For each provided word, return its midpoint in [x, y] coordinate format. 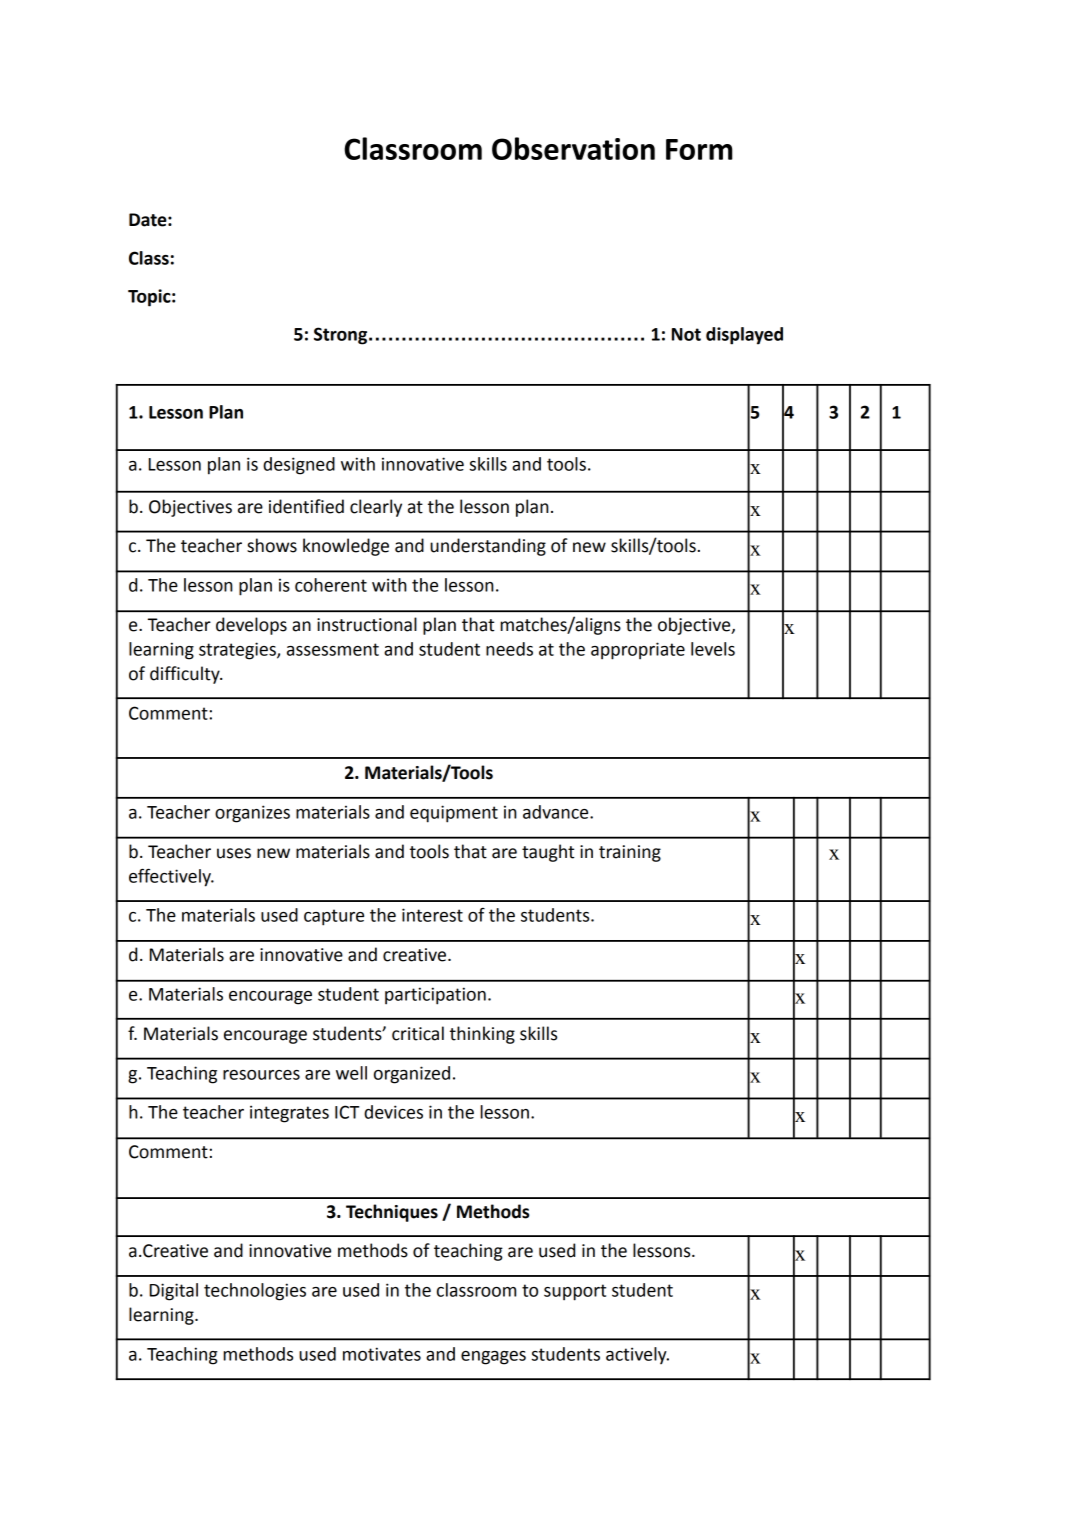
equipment [454, 814]
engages [493, 1358]
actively [637, 1355]
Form [699, 149]
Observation [573, 148]
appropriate [638, 651]
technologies [255, 1292]
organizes [252, 814]
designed [299, 466]
